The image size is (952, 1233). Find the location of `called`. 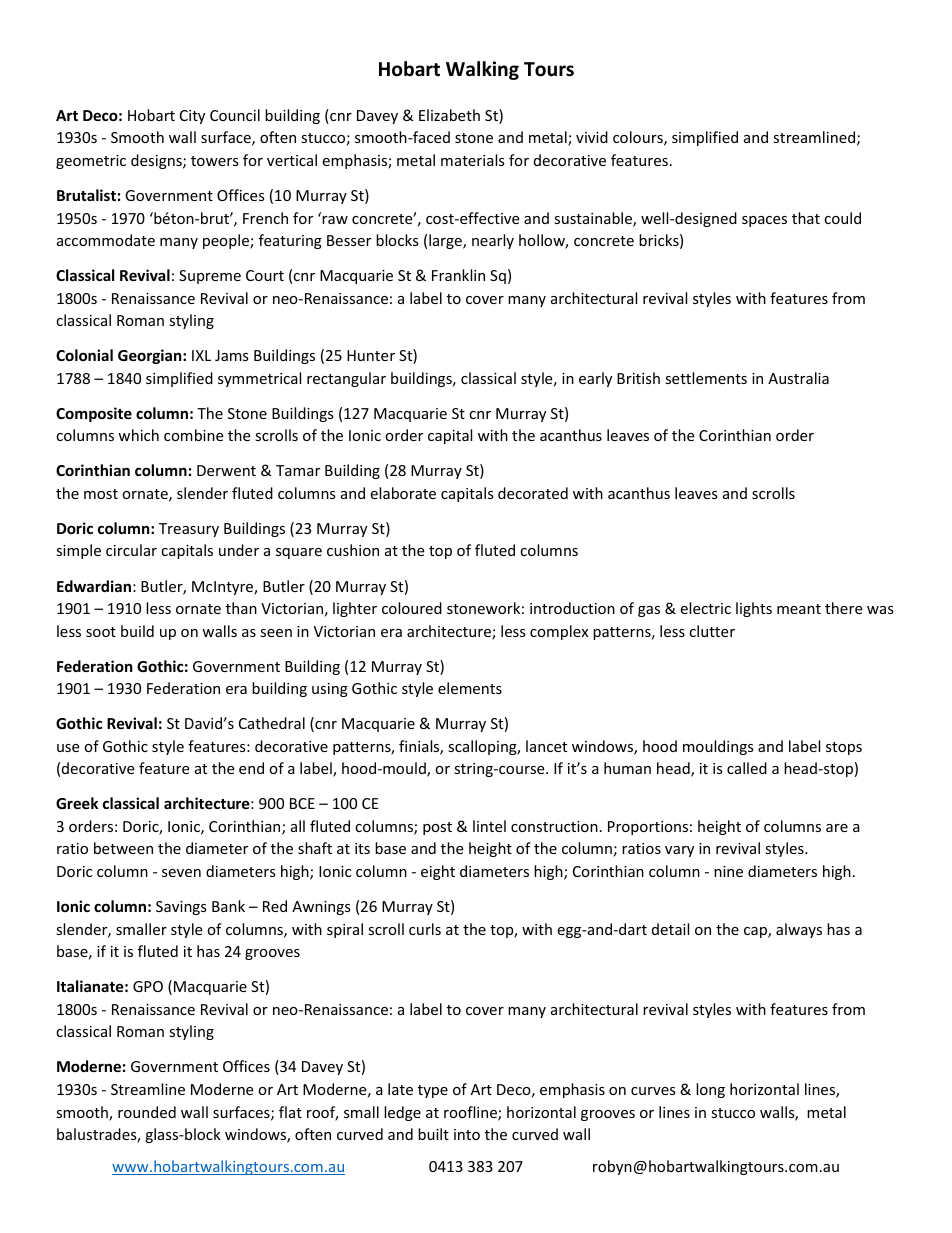

called is located at coordinates (747, 768).
